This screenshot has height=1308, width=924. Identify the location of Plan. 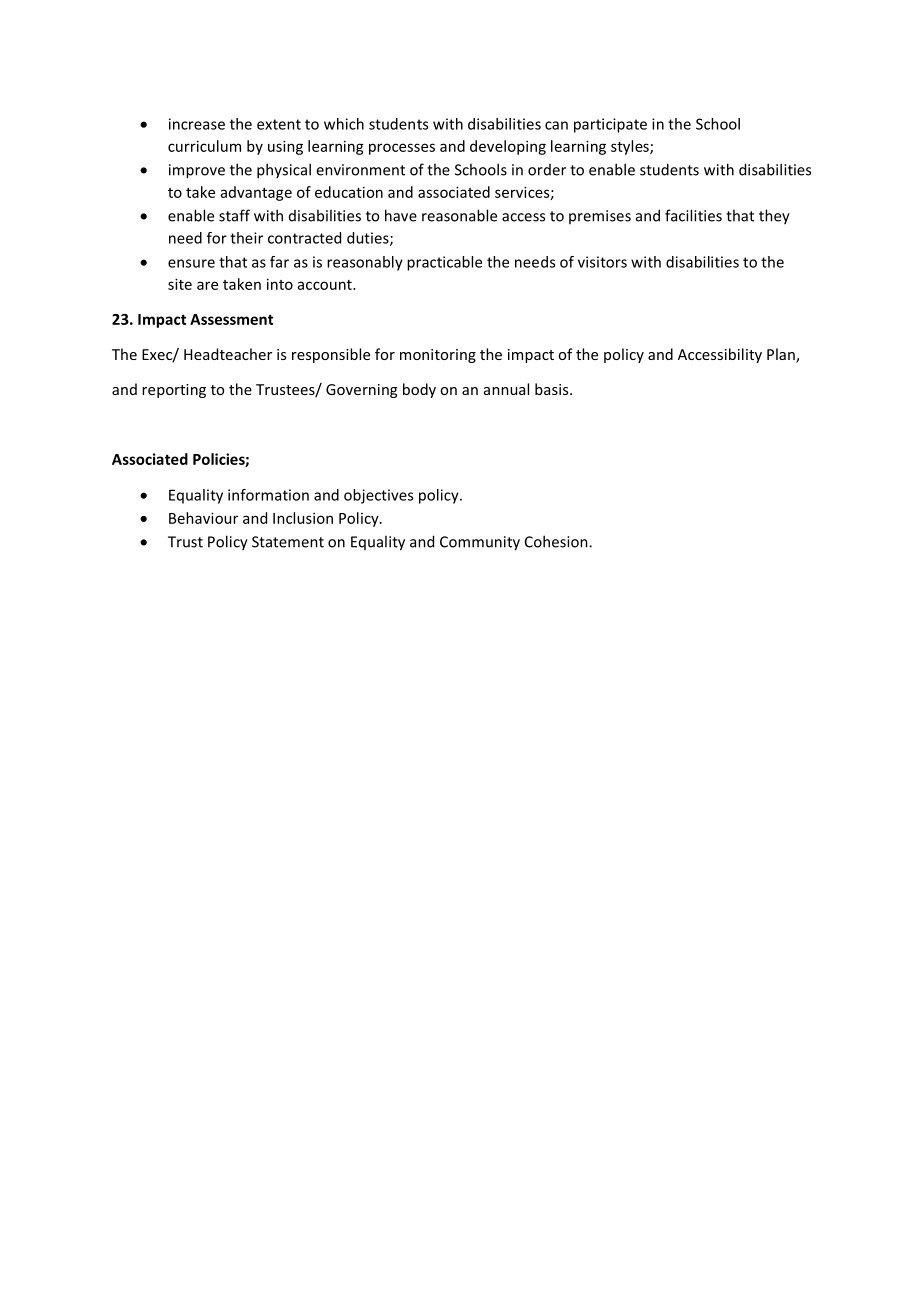
(782, 355).
